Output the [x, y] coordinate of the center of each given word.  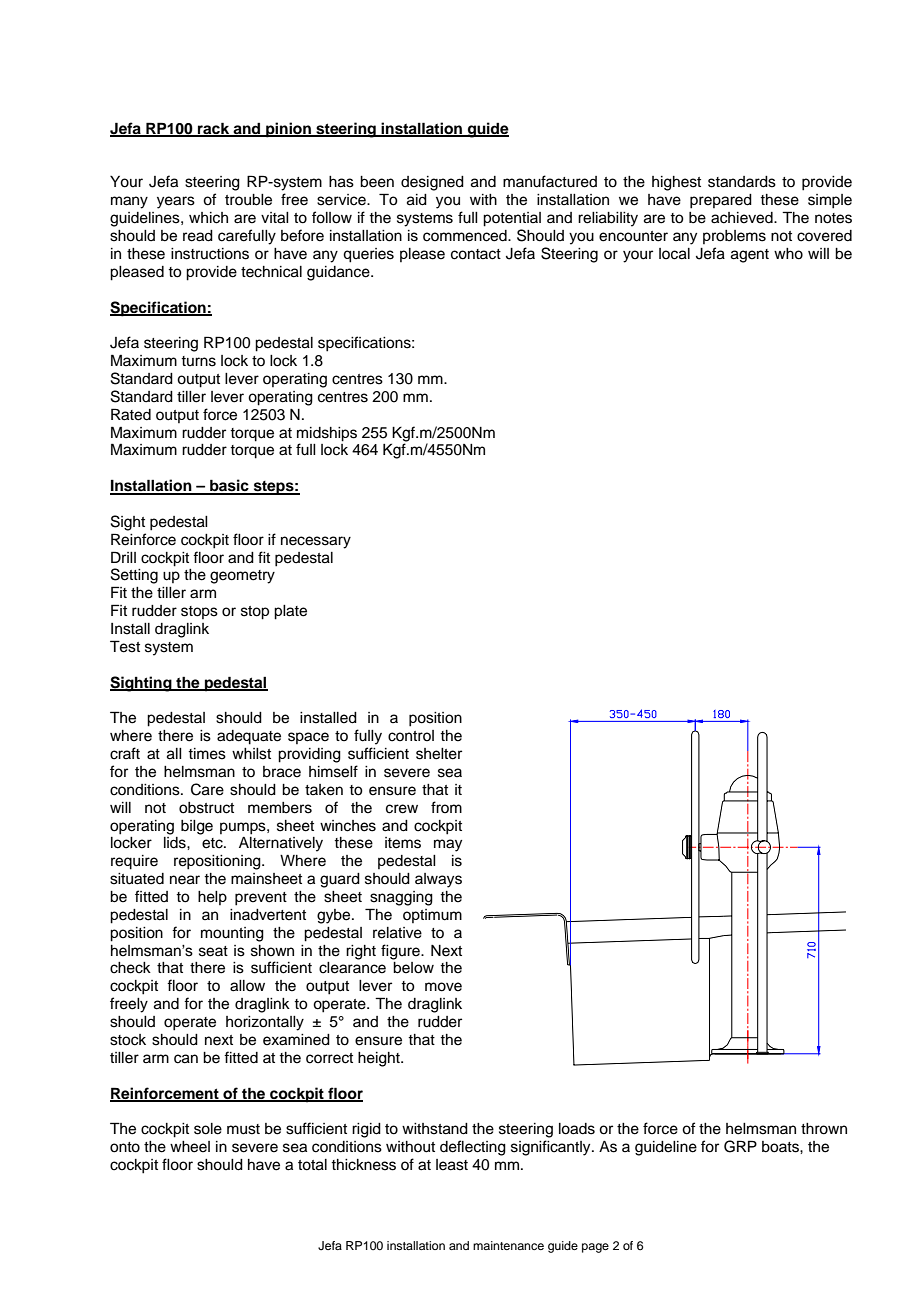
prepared [721, 201]
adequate [249, 737]
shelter [439, 754]
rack [214, 129]
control [411, 736]
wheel [190, 1147]
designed [432, 183]
